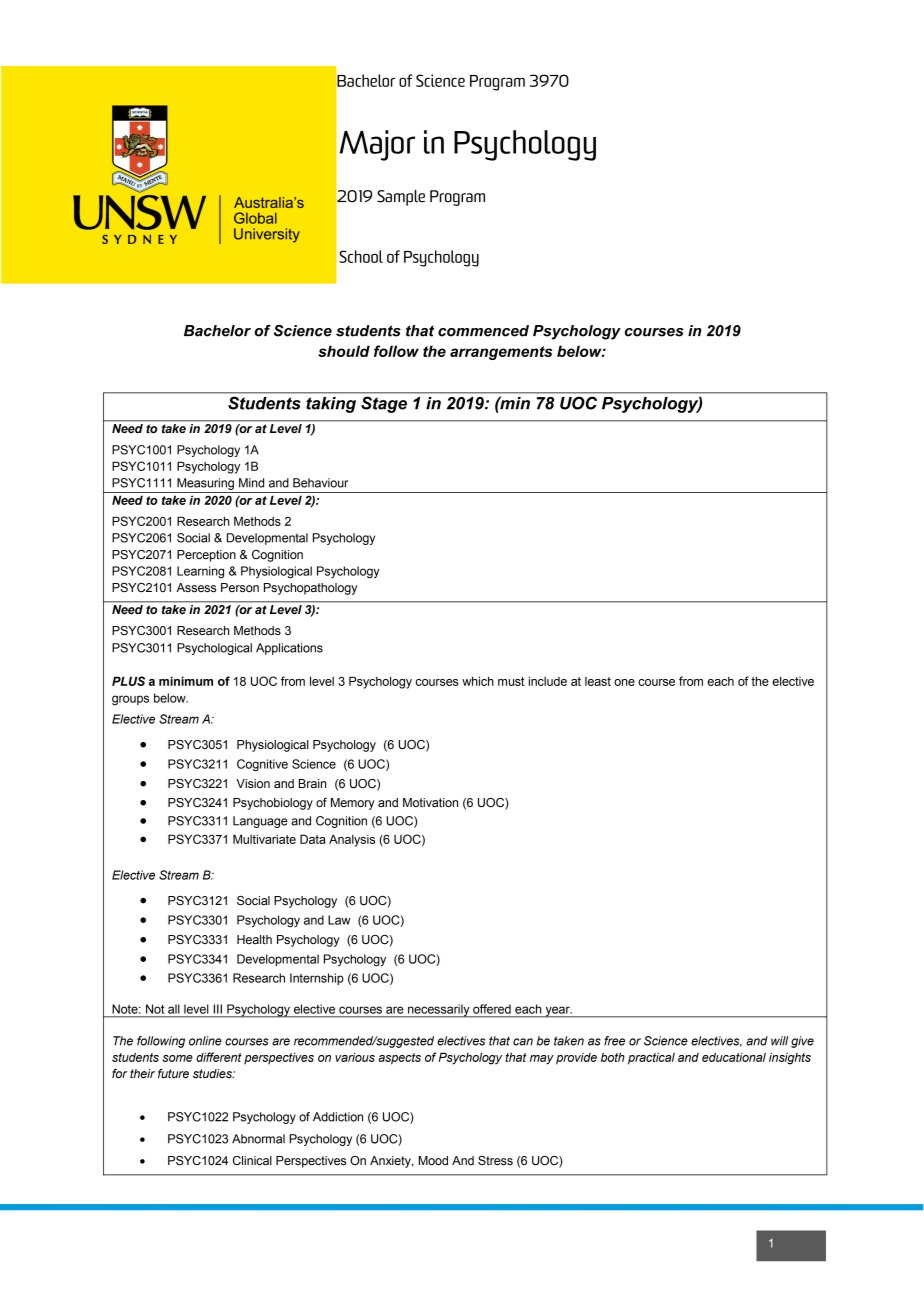 The height and width of the screenshot is (1308, 924). I want to click on which, so click(478, 681).
